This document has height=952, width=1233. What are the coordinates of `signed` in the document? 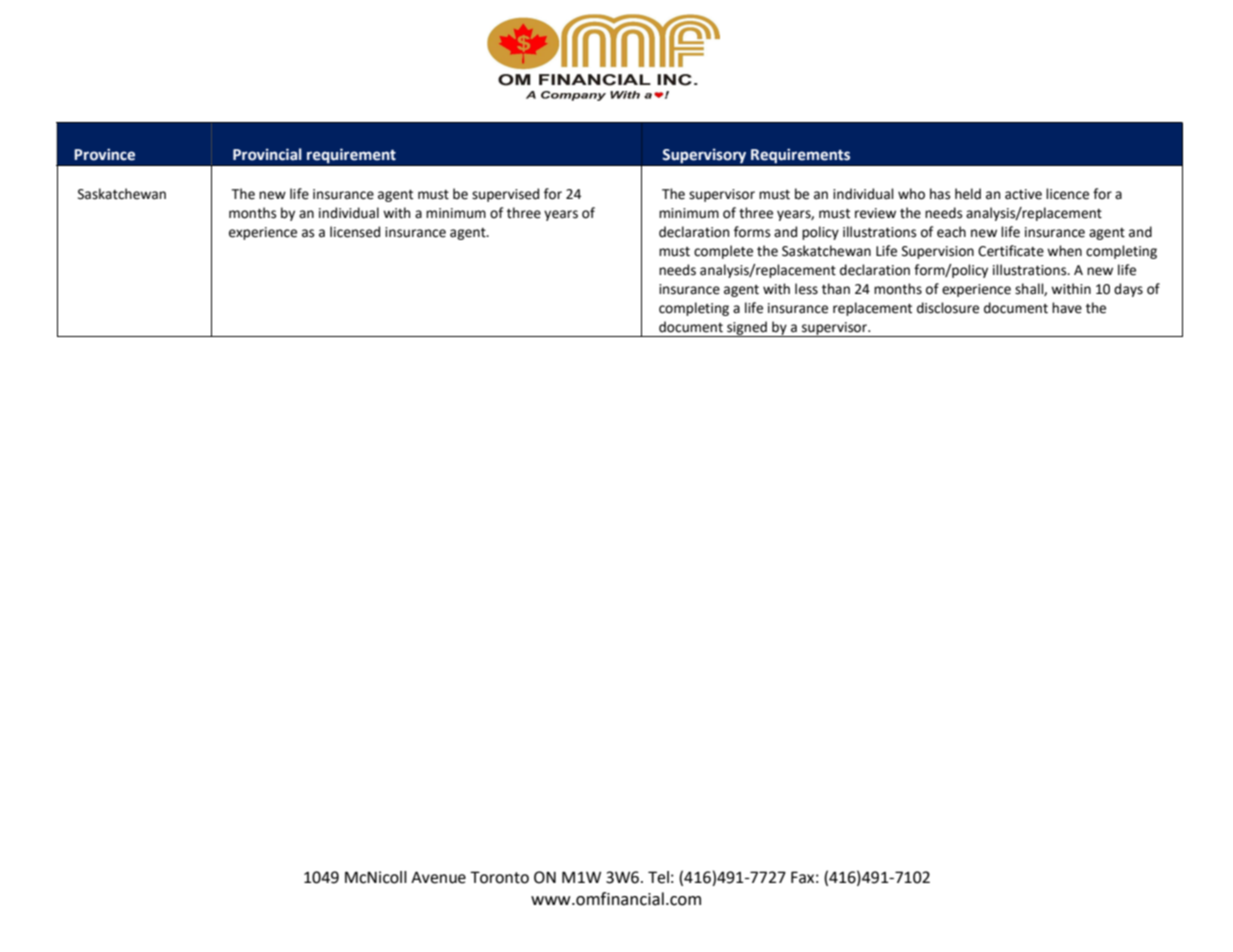 It's located at (747, 329).
